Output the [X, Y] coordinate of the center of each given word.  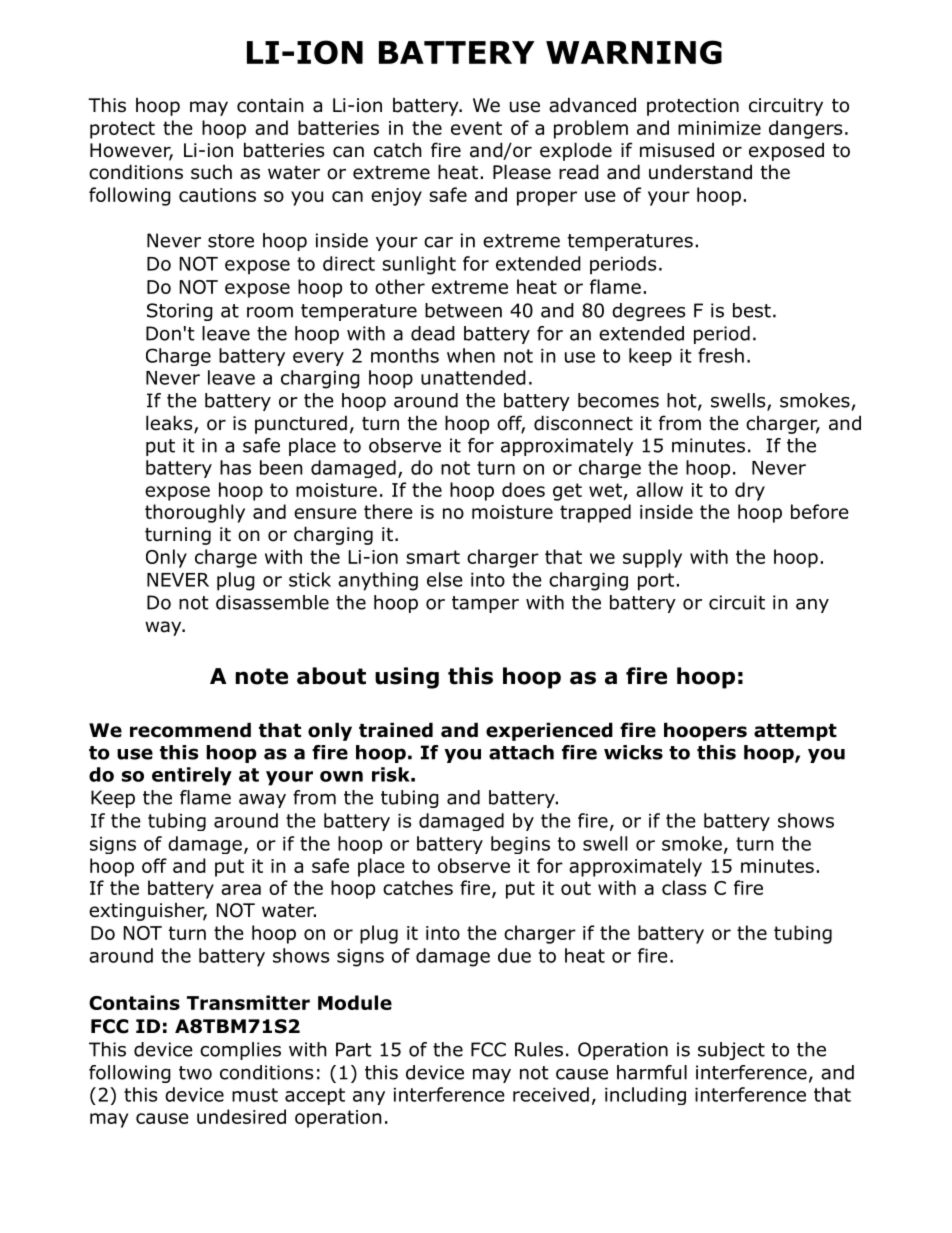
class [684, 887]
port [656, 582]
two [195, 1073]
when [471, 355]
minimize [719, 128]
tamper [485, 604]
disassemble [272, 602]
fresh [721, 355]
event [476, 128]
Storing [180, 312]
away [262, 801]
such [211, 172]
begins [520, 845]
